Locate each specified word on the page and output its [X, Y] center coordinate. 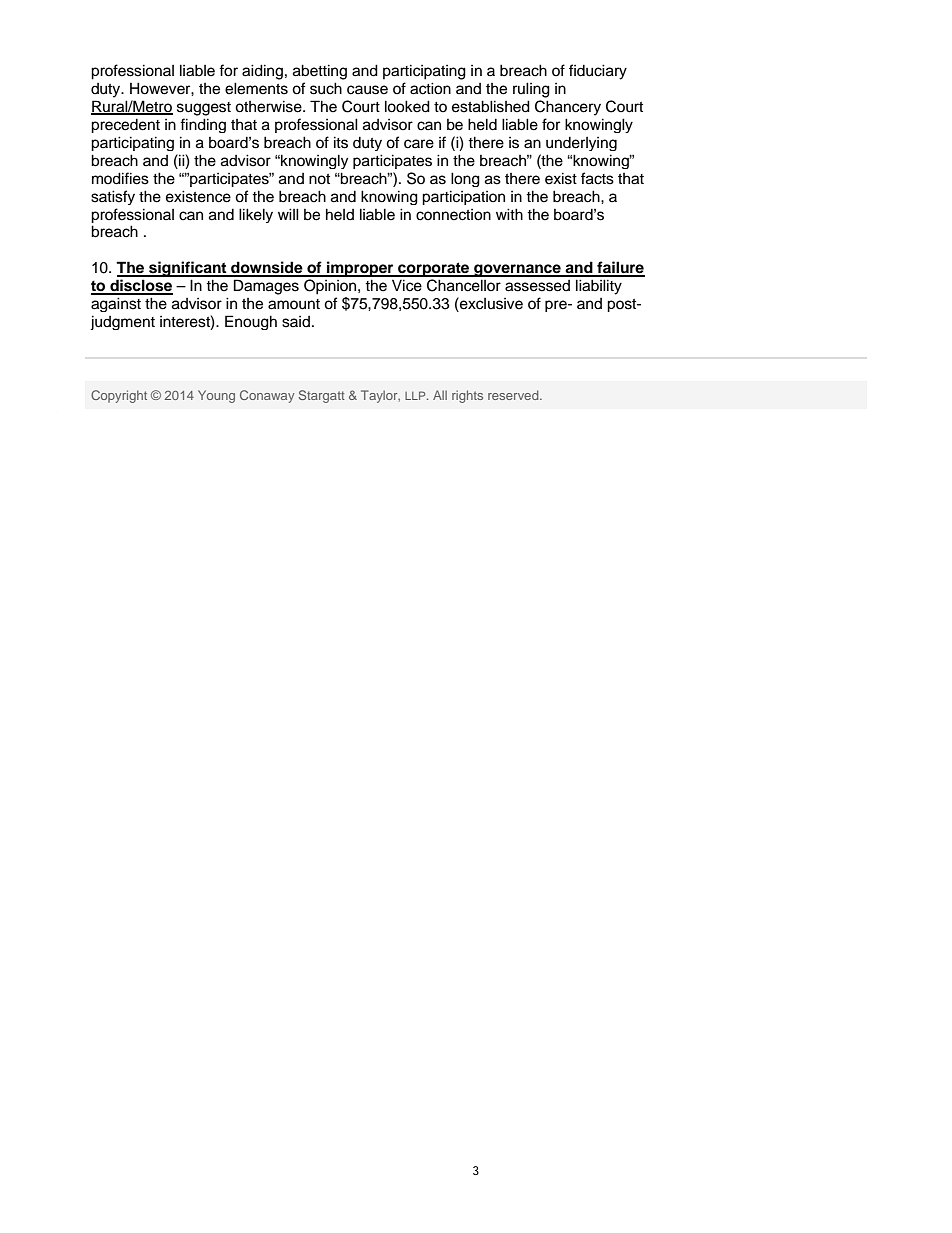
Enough [251, 322]
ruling [531, 90]
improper [360, 269]
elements [256, 88]
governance [517, 270]
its [341, 142]
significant [188, 269]
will [288, 214]
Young [216, 396]
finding [203, 125]
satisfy [113, 197]
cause [367, 90]
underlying [581, 144]
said [296, 322]
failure [620, 268]
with [509, 214]
